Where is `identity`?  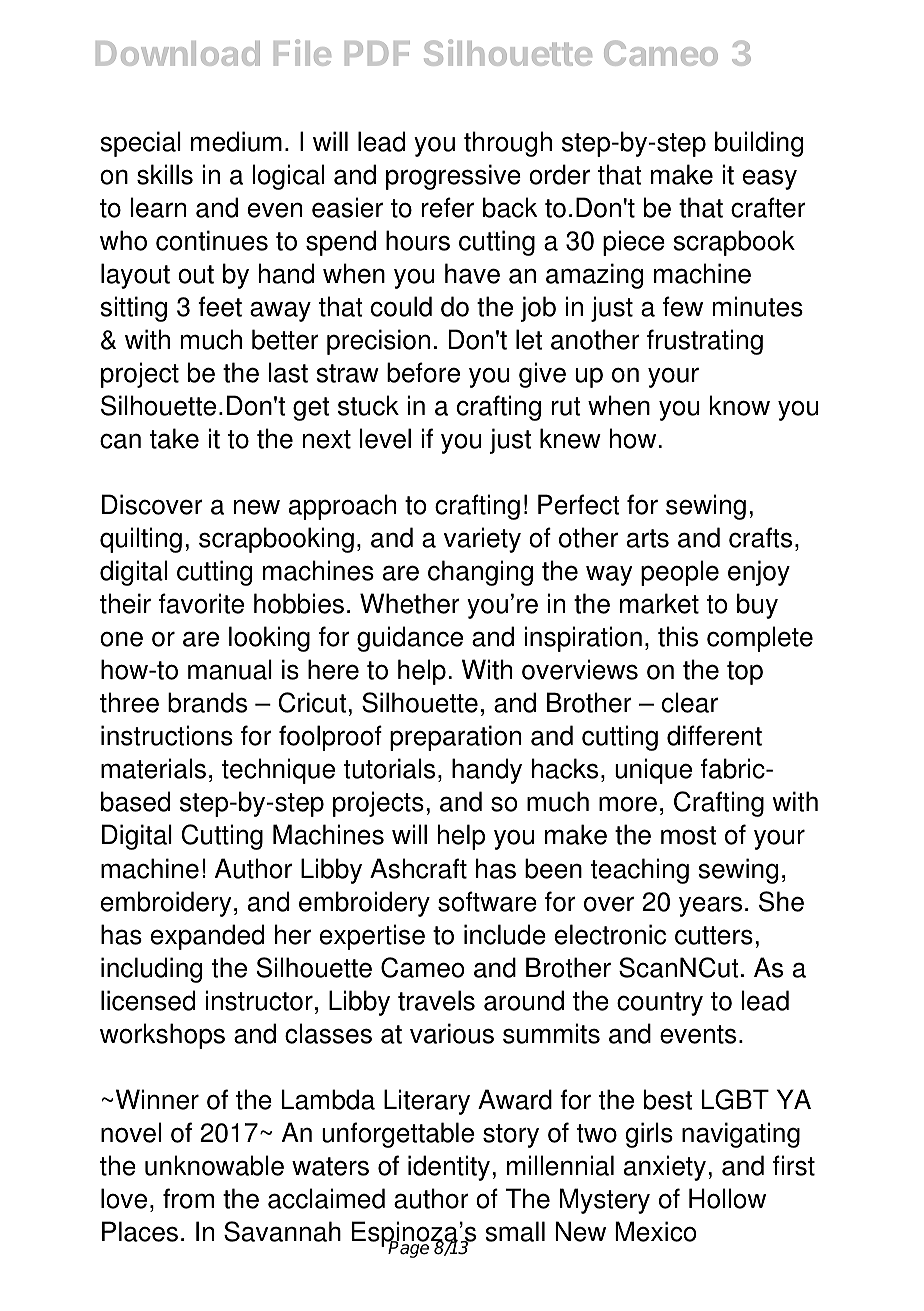 identity is located at coordinates (450, 1168).
